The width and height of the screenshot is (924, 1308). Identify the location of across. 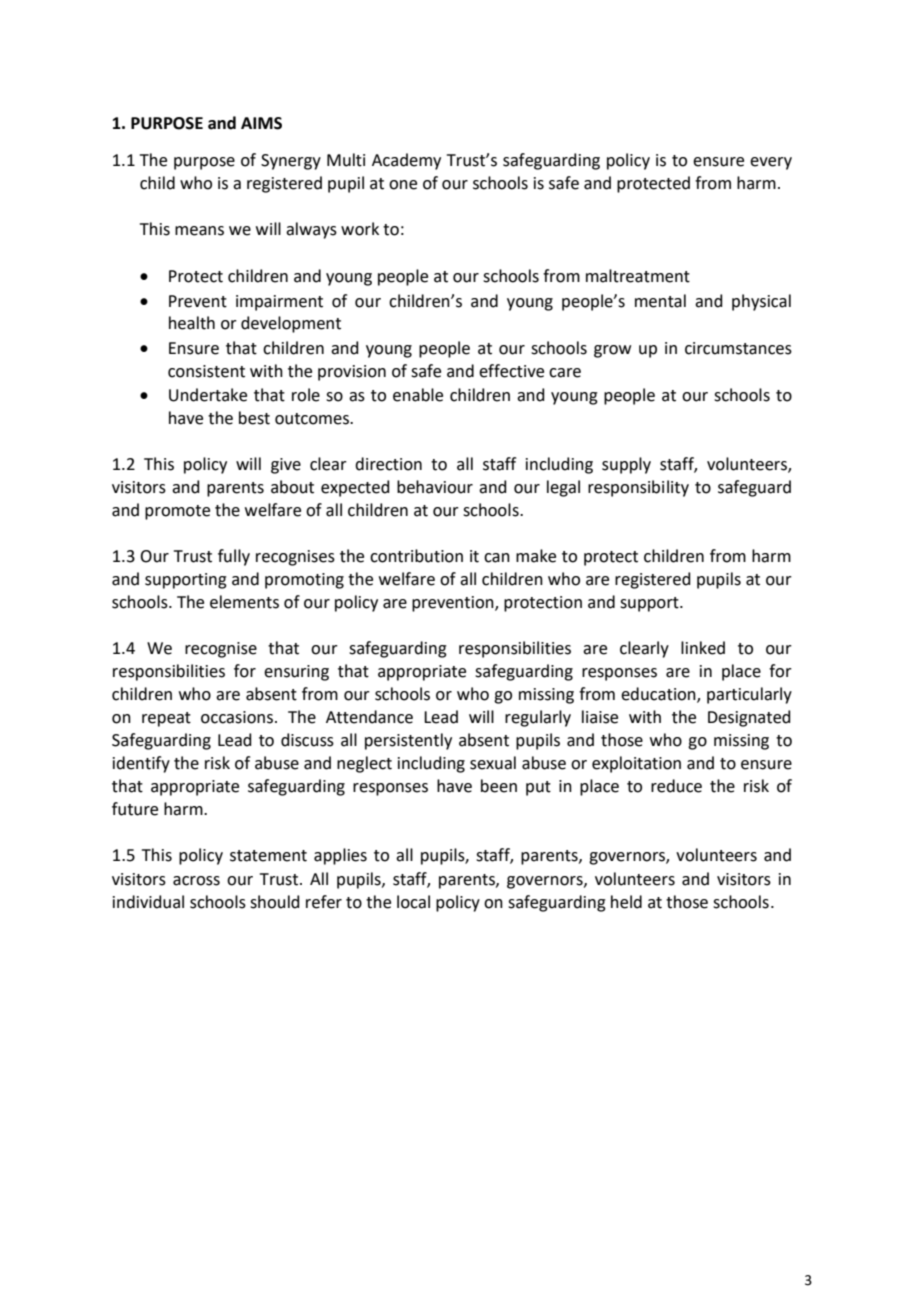
(196, 881).
